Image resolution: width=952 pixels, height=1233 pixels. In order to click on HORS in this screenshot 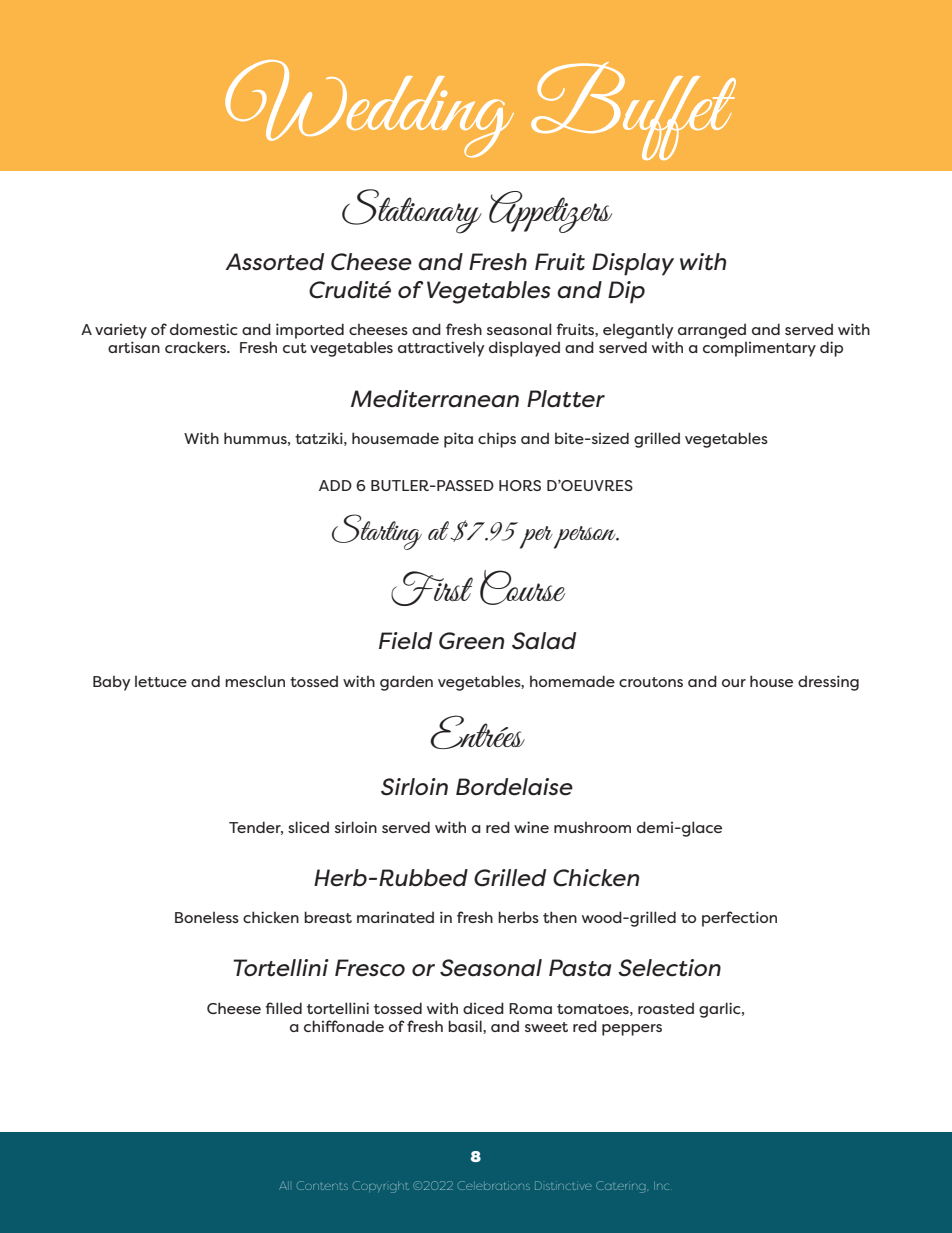, I will do `click(520, 485)`.
